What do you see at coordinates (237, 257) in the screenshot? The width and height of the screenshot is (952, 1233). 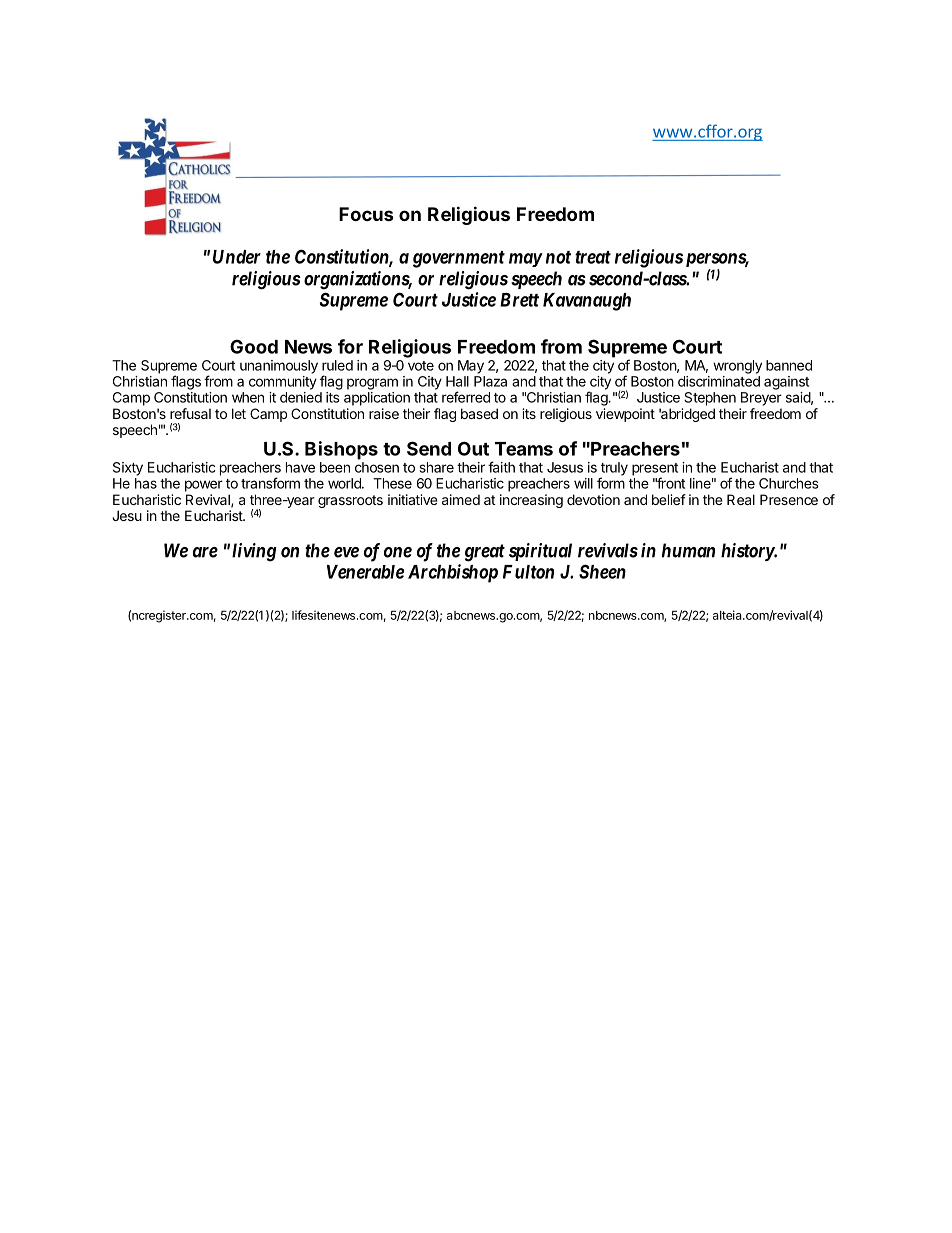 I see `Under` at bounding box center [237, 257].
